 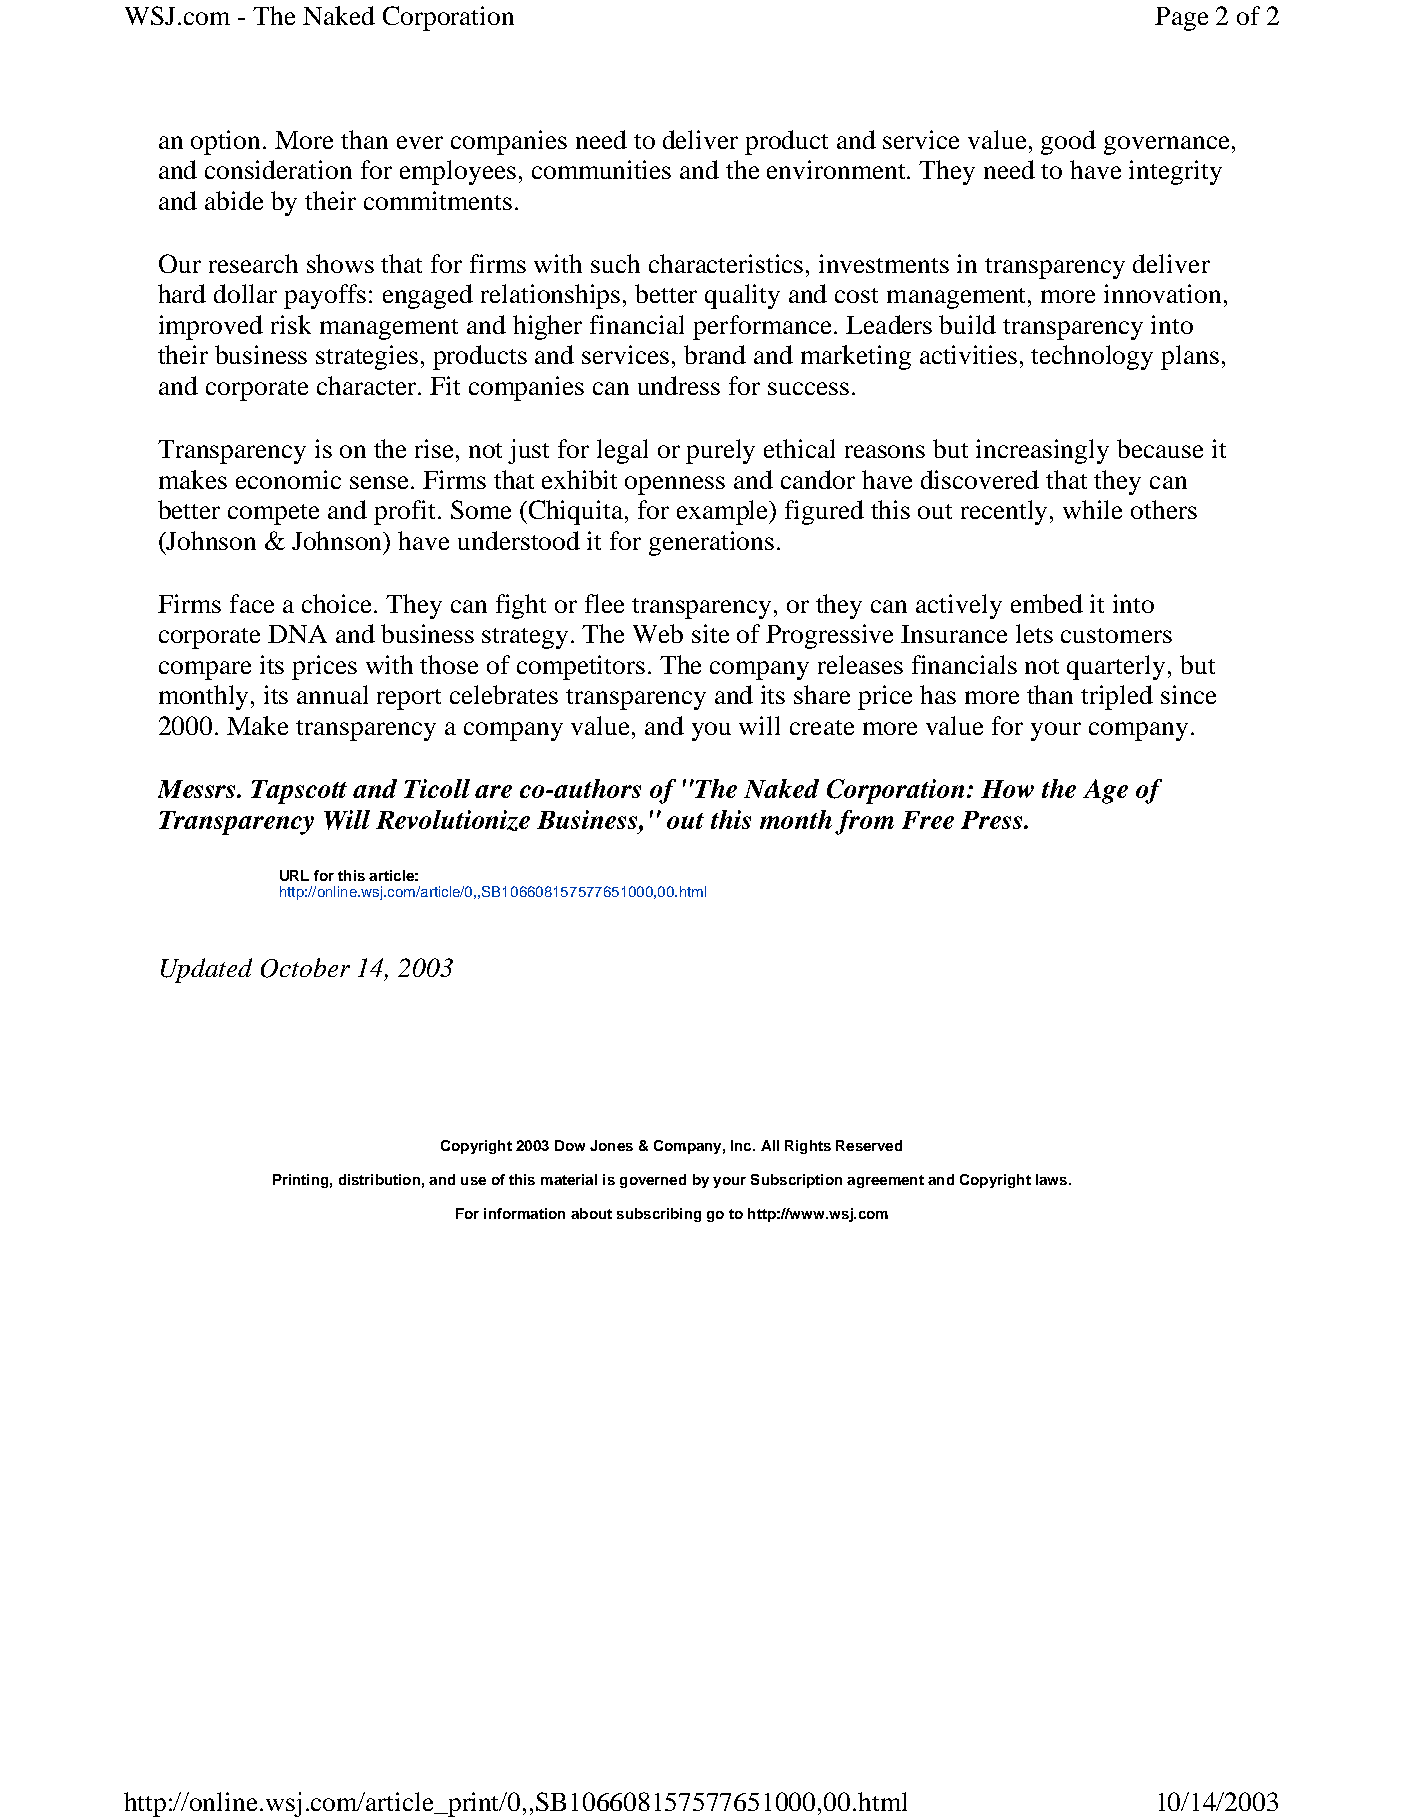 What do you see at coordinates (227, 142) in the screenshot?
I see `option` at bounding box center [227, 142].
